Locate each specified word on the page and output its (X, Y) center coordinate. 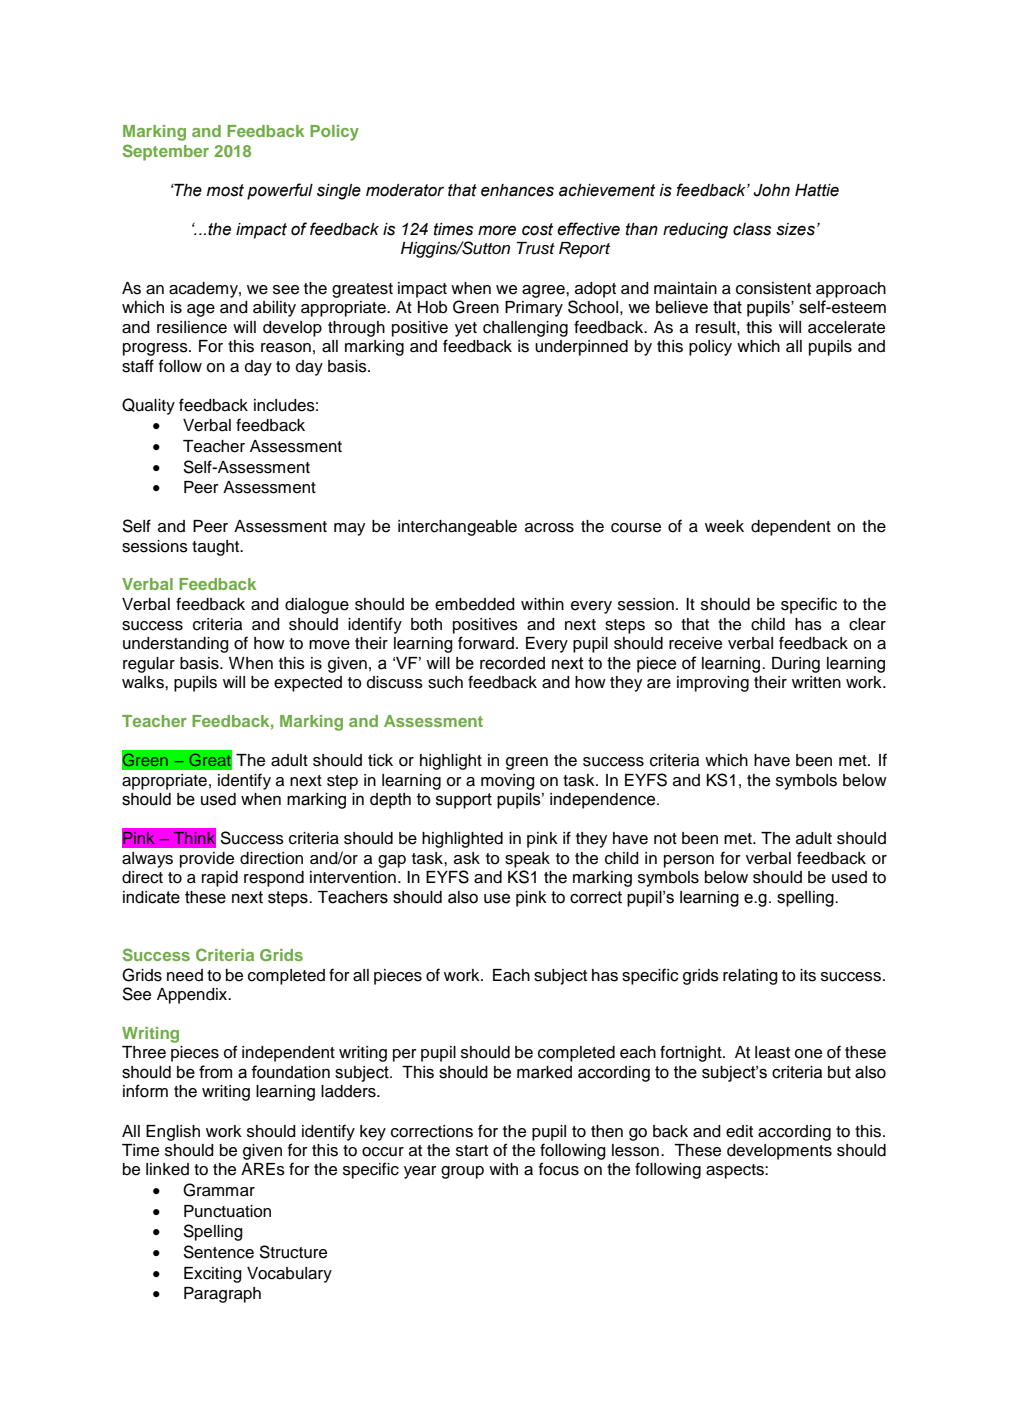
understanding (176, 645)
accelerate (846, 327)
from (215, 1072)
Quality (148, 406)
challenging (525, 329)
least (772, 1052)
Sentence (218, 1252)
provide (207, 860)
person (689, 861)
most (225, 190)
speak (527, 860)
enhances (517, 190)
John (771, 190)
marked (544, 1072)
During (796, 665)
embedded (475, 604)
